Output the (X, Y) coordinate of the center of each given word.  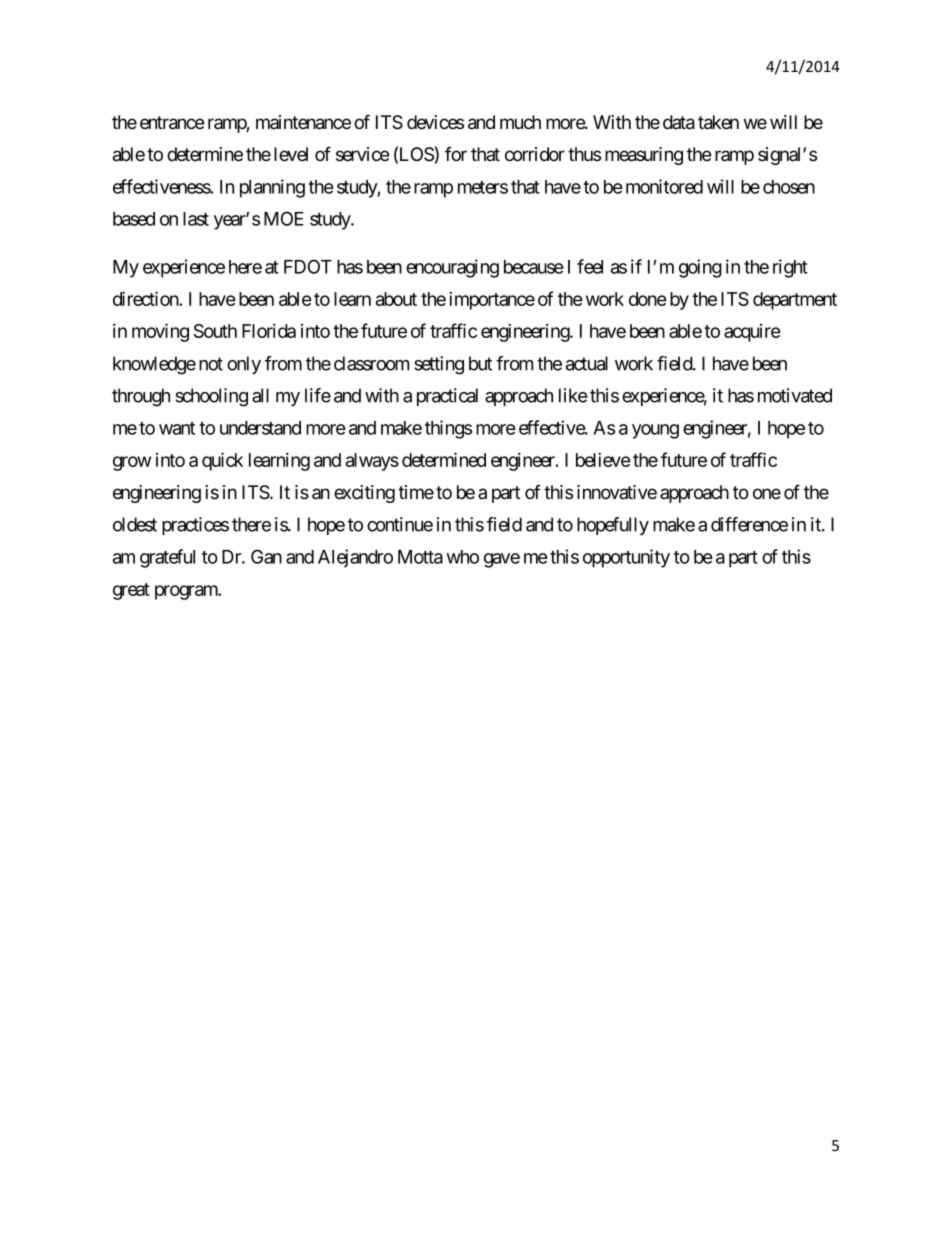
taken (718, 122)
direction (146, 298)
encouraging (452, 268)
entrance (172, 123)
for (456, 154)
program (187, 592)
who (463, 557)
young (655, 431)
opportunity (626, 558)
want (177, 428)
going (700, 268)
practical (447, 397)
